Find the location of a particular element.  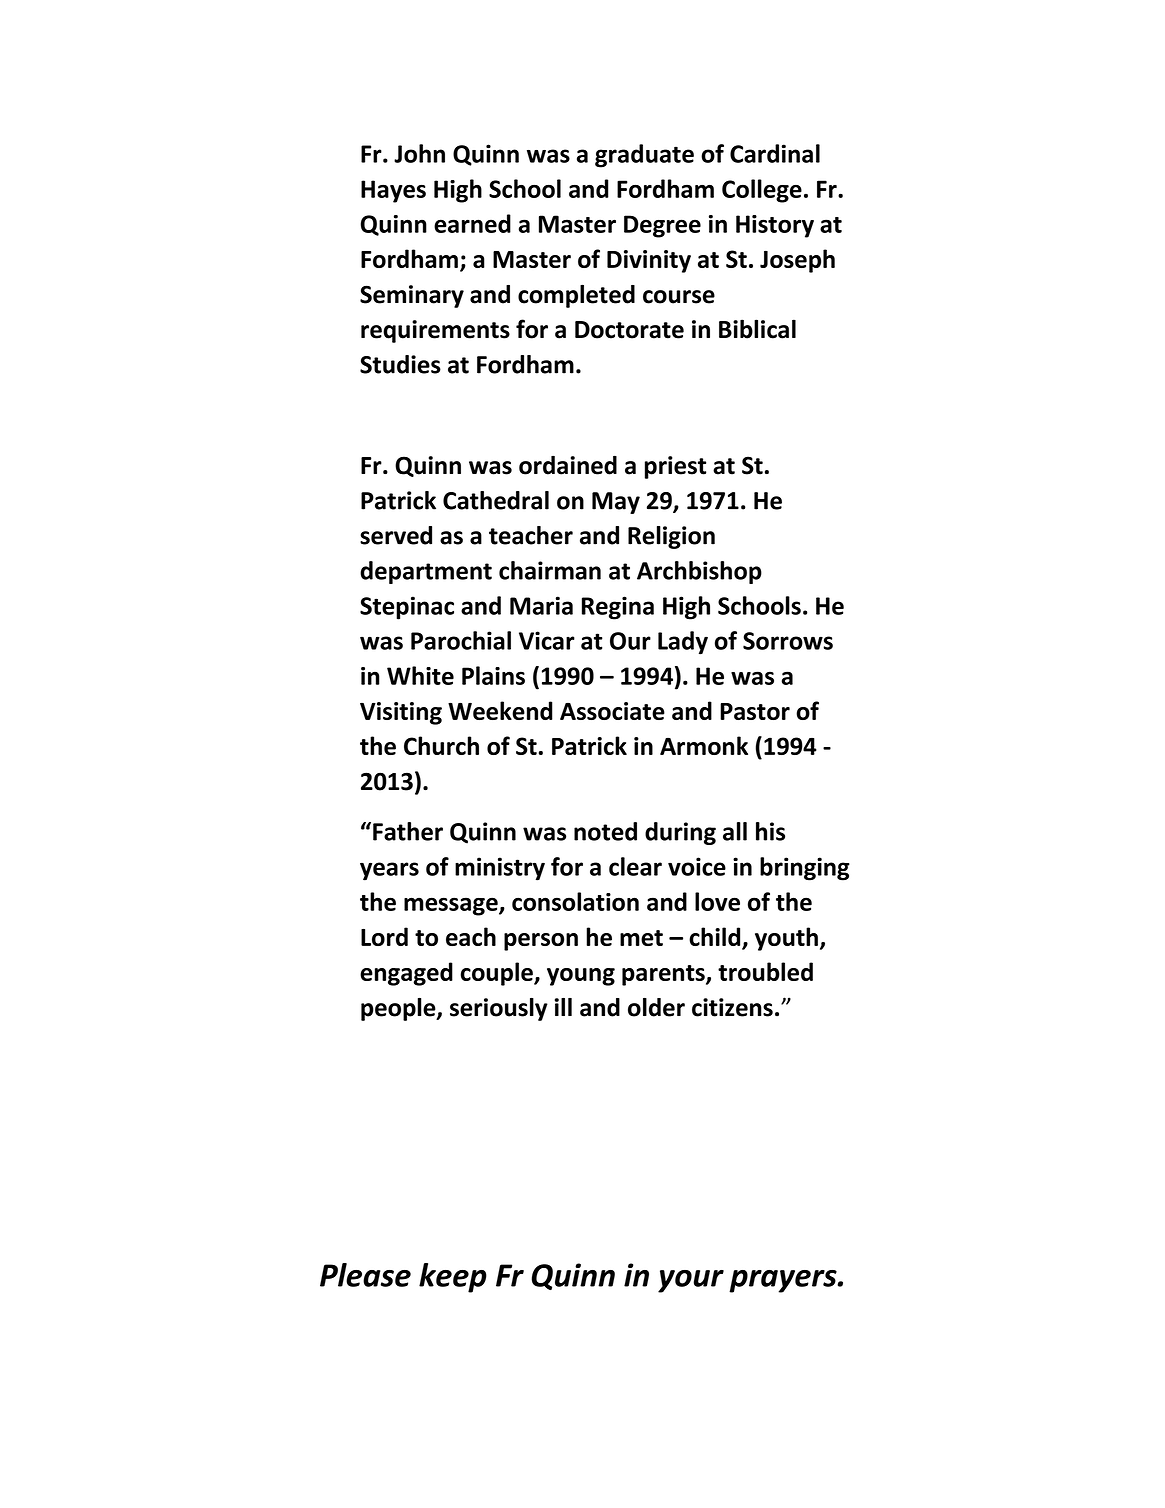

Associate is located at coordinates (612, 711).
